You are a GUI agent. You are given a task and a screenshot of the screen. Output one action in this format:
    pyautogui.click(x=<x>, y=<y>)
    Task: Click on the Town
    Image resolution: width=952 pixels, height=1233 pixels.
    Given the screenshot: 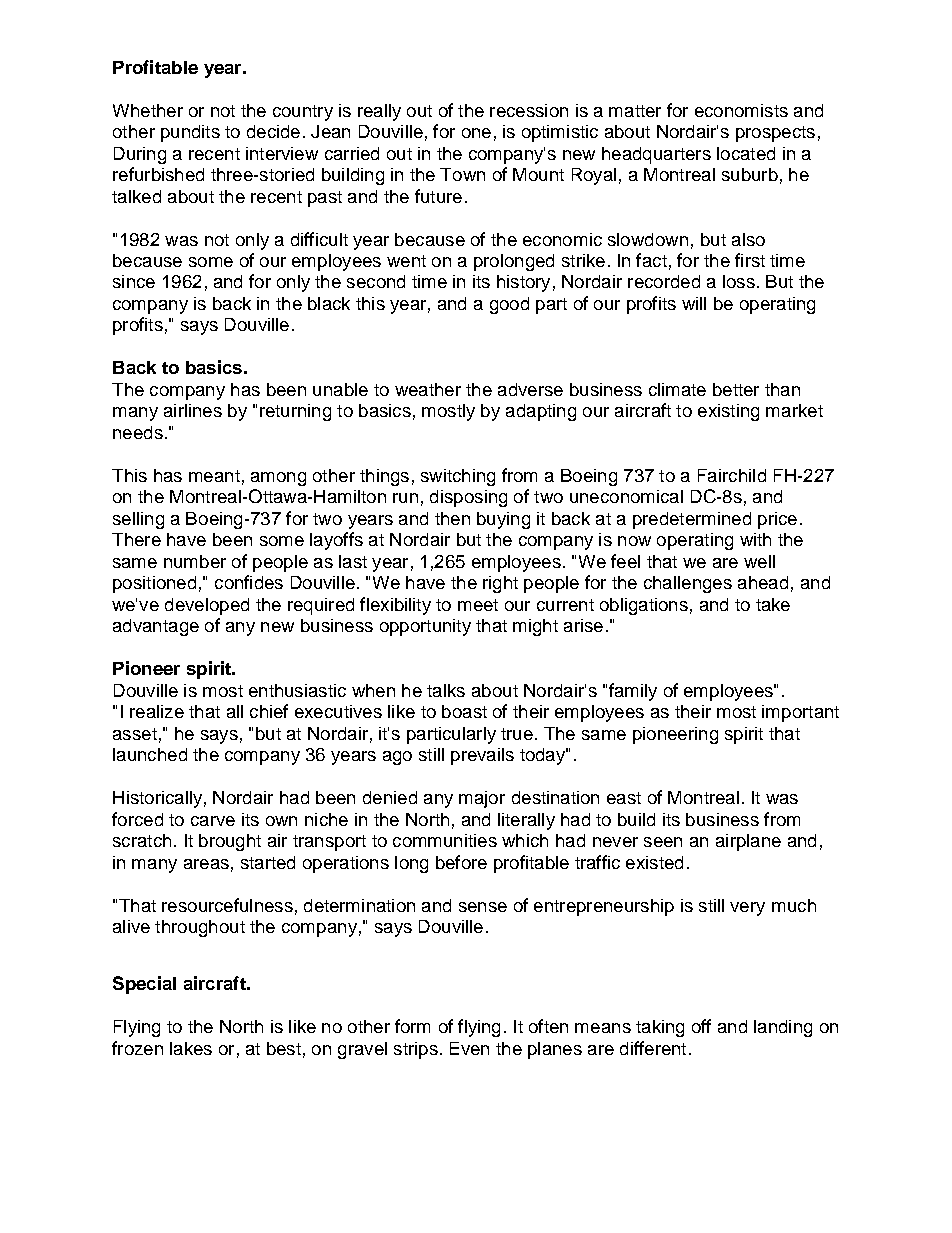 What is the action you would take?
    pyautogui.click(x=462, y=174)
